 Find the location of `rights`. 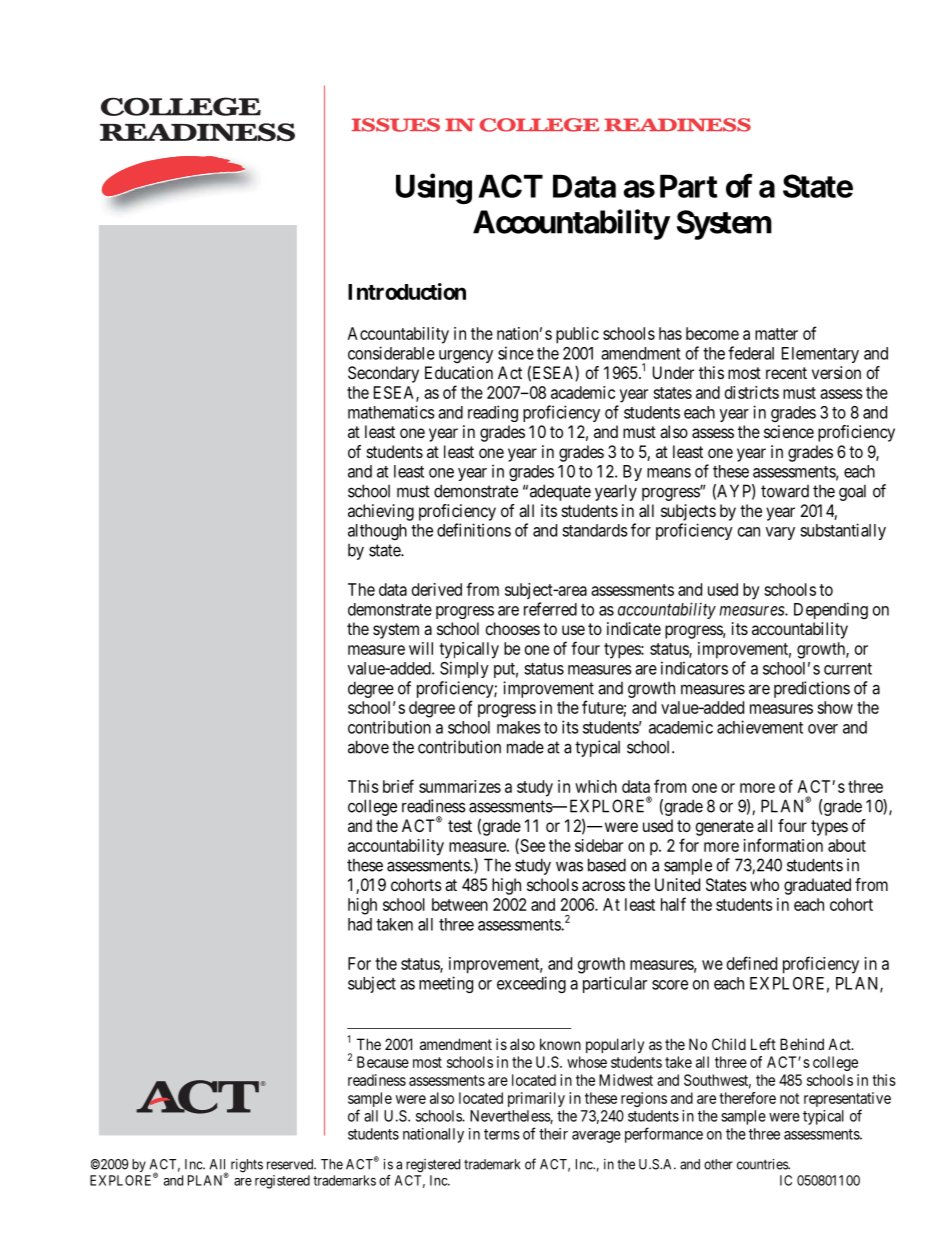

rights is located at coordinates (245, 1167).
